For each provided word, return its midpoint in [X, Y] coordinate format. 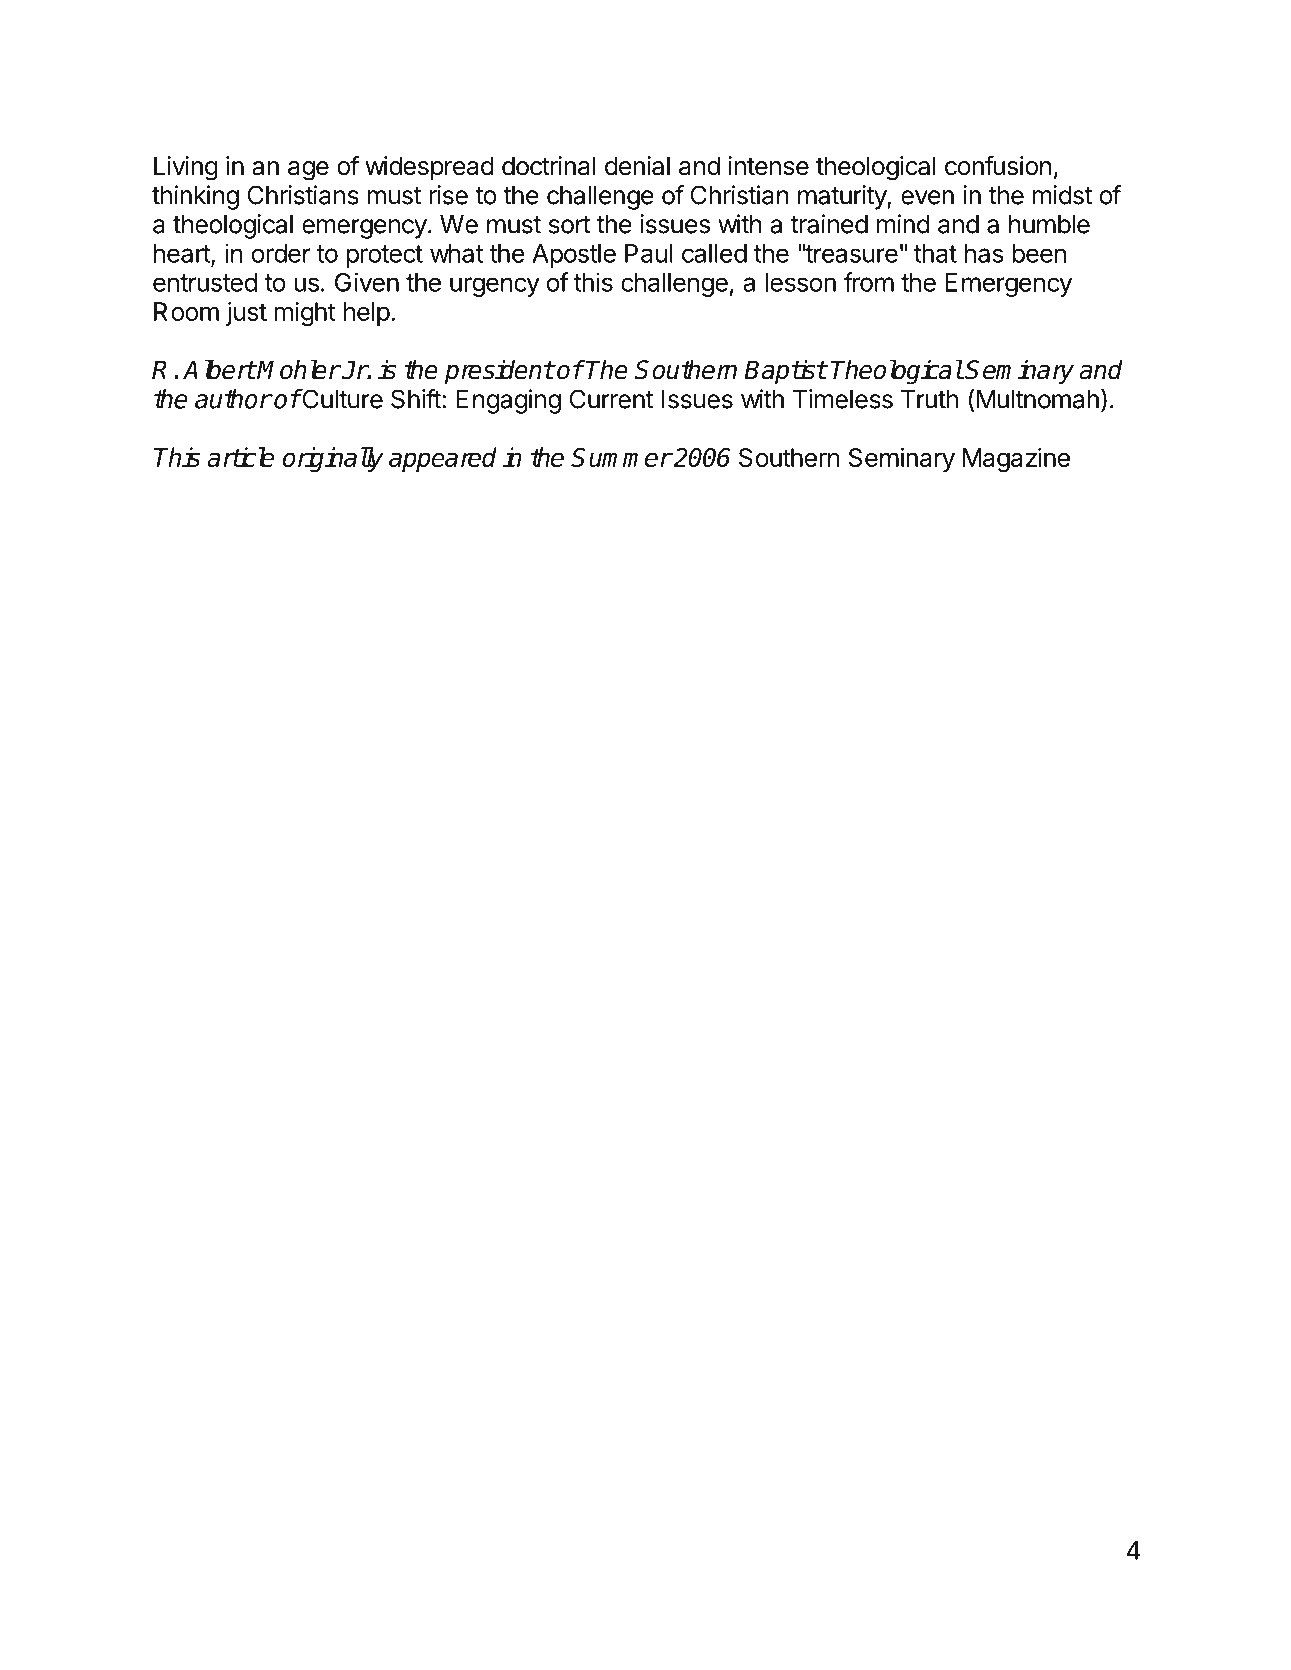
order [281, 253]
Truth [929, 399]
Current [611, 399]
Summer [621, 457]
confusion [998, 165]
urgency [495, 287]
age [308, 171]
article [240, 457]
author [233, 399]
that [935, 253]
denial [637, 166]
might [305, 314]
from [869, 282]
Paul [649, 253]
